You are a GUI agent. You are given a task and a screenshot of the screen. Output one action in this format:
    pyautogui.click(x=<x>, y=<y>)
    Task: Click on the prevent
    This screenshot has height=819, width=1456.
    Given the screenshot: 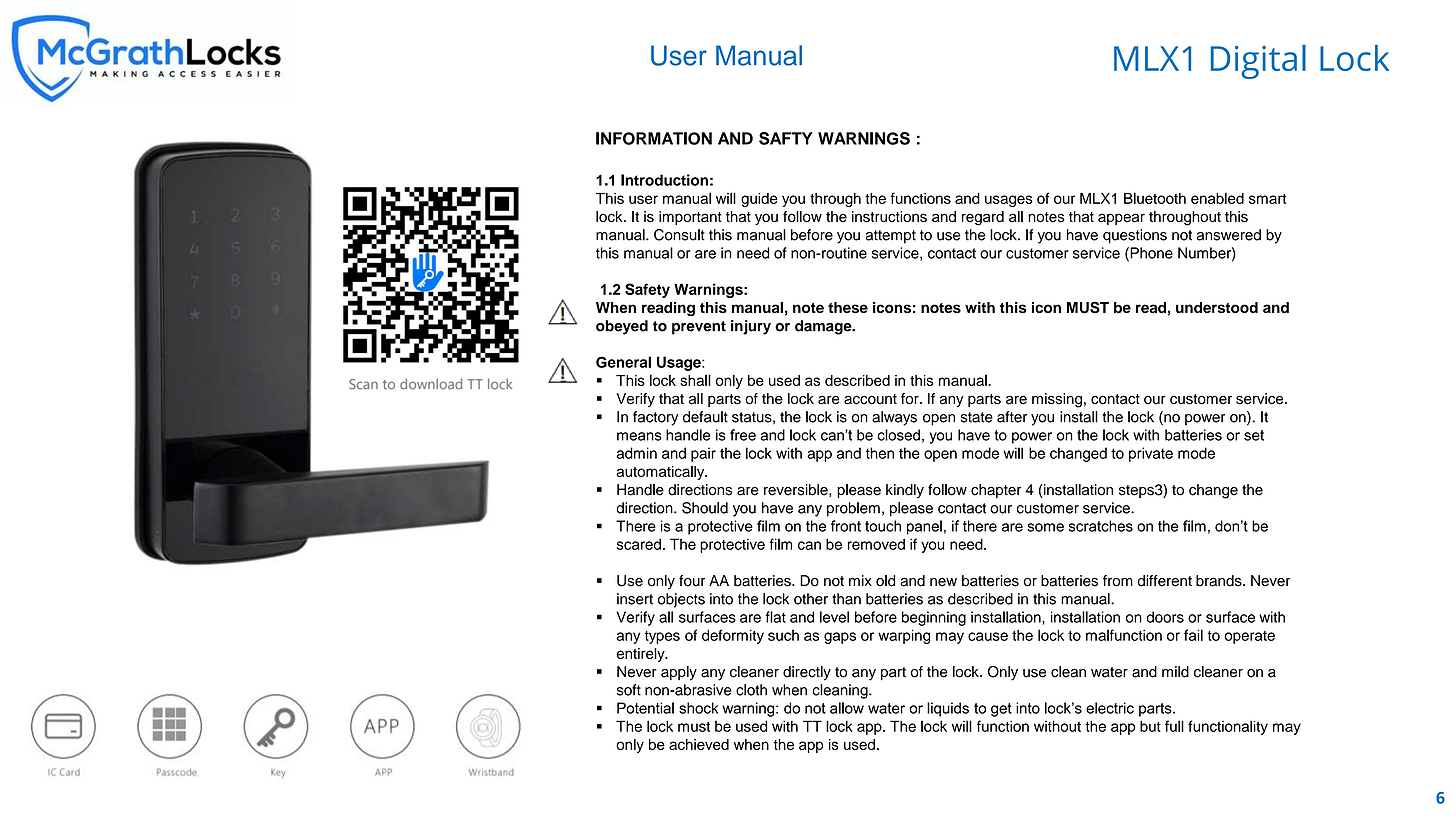 What is the action you would take?
    pyautogui.click(x=699, y=328)
